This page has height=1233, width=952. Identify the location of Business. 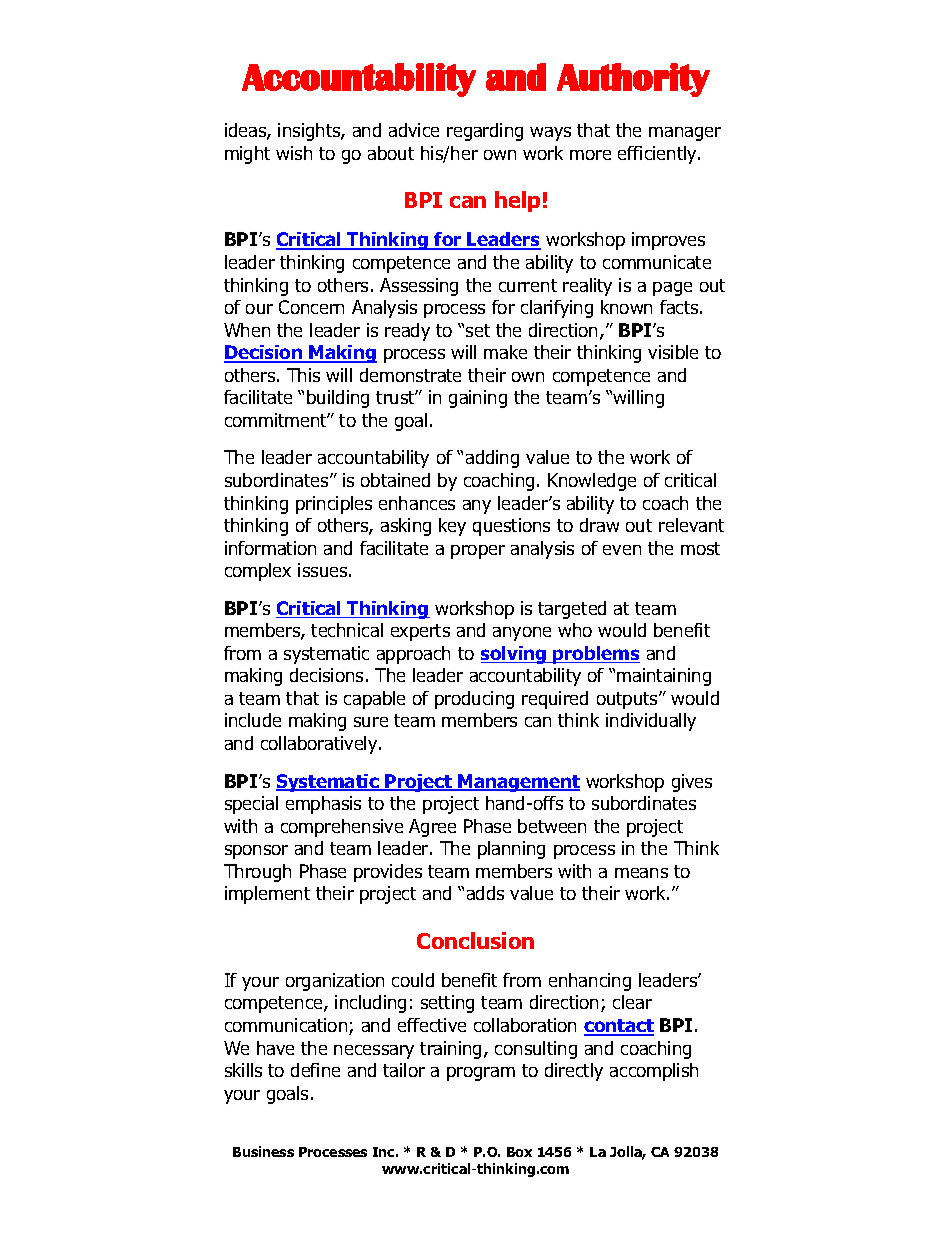
(263, 1151).
